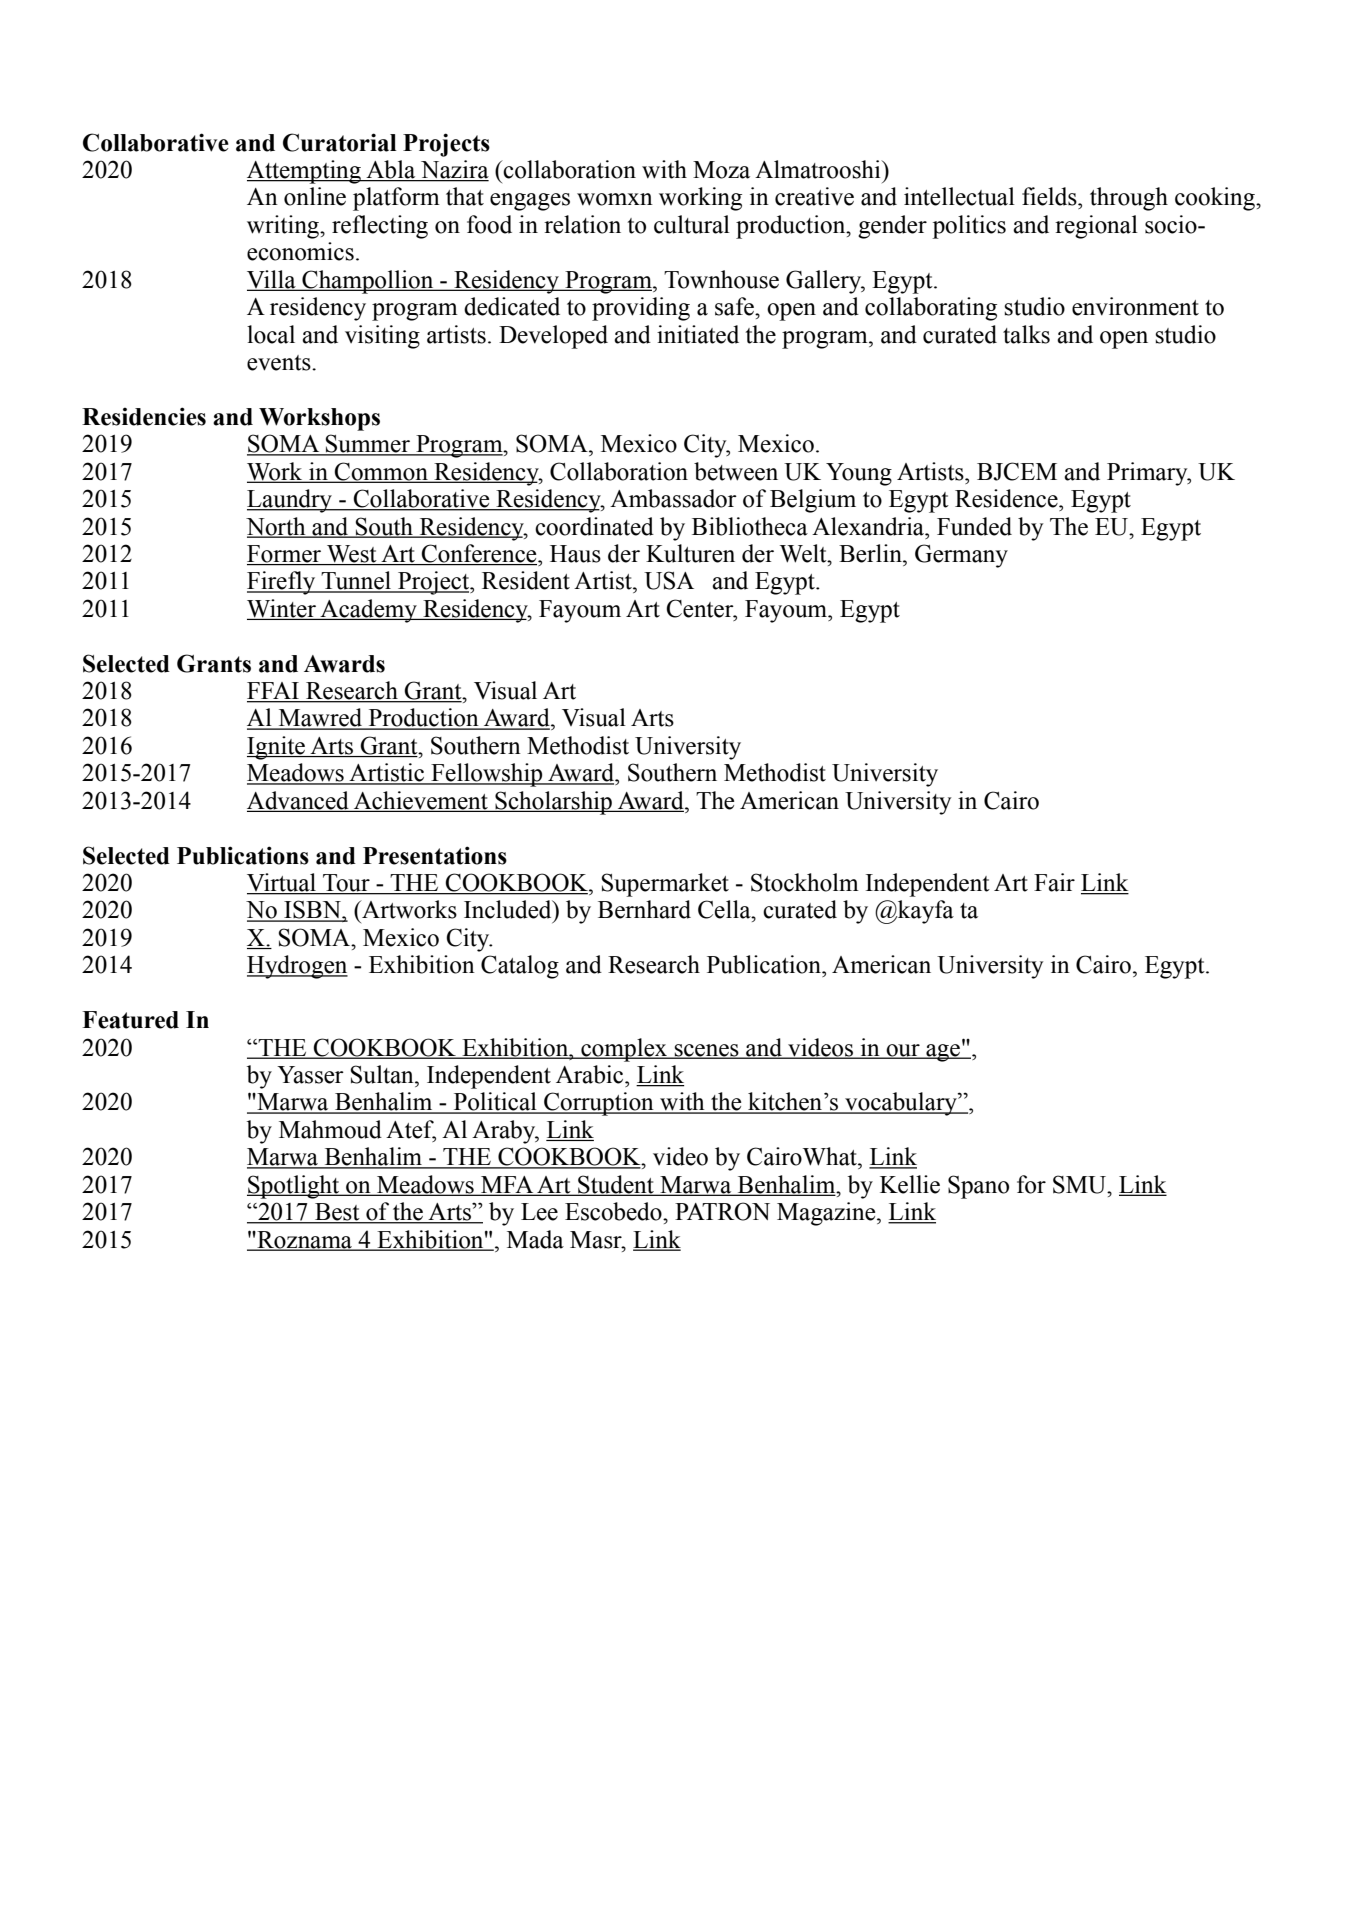  Describe the element at coordinates (961, 556) in the screenshot. I see `Germany` at that location.
